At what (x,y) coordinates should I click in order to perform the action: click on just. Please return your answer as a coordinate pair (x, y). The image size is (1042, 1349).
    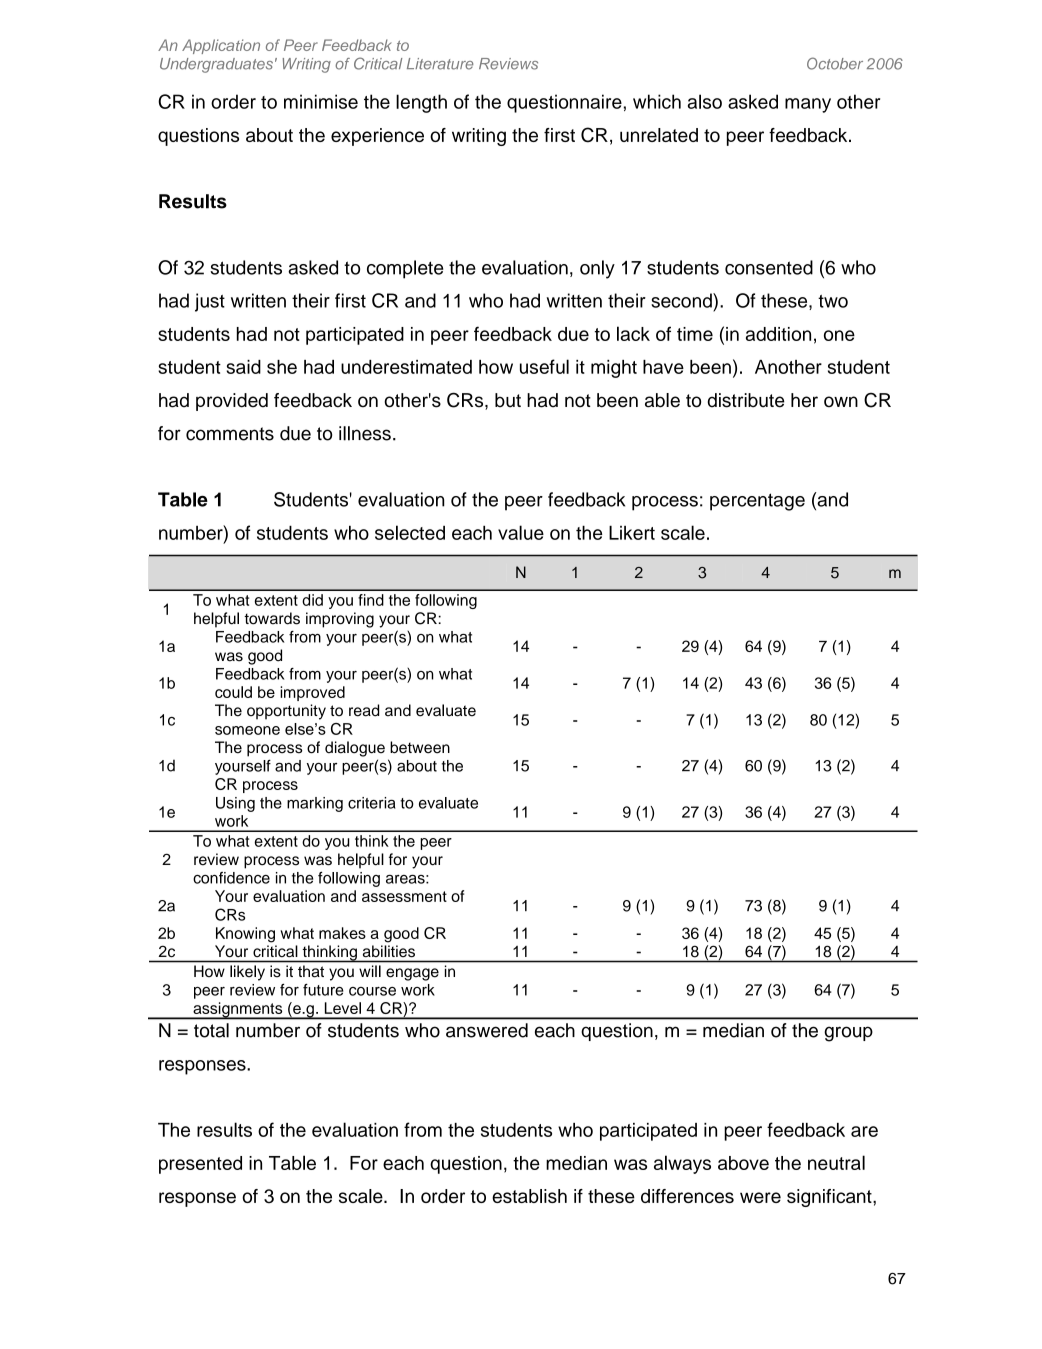
    Looking at the image, I should click on (210, 302).
